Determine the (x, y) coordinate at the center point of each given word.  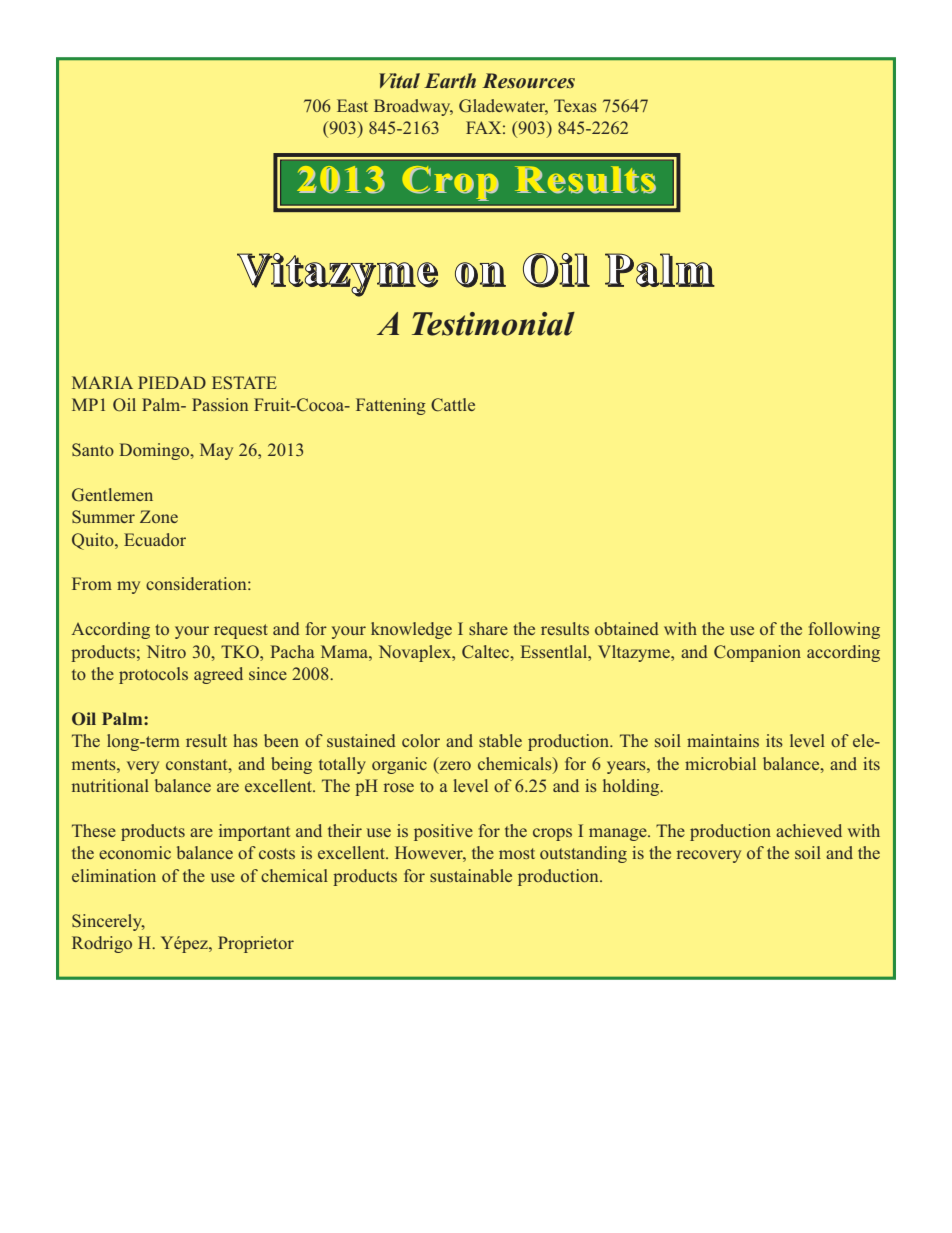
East (352, 105)
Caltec (487, 651)
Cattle (453, 405)
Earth (450, 80)
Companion (757, 653)
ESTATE (244, 382)
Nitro (166, 651)
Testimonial (493, 324)
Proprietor (256, 944)
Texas (575, 105)
